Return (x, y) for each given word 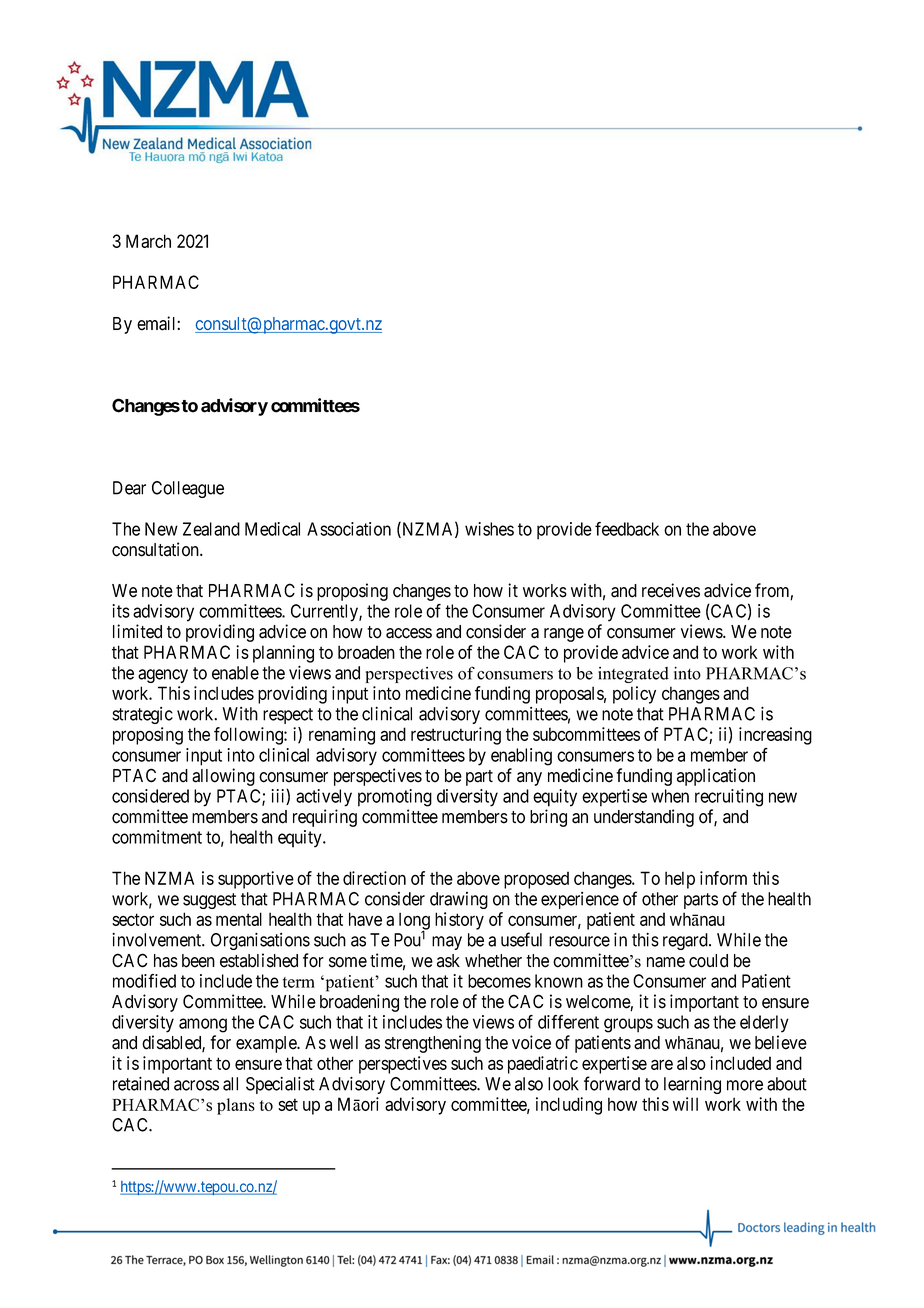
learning (692, 1085)
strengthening (433, 1044)
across (196, 1085)
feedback (627, 529)
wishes (489, 529)
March (148, 241)
